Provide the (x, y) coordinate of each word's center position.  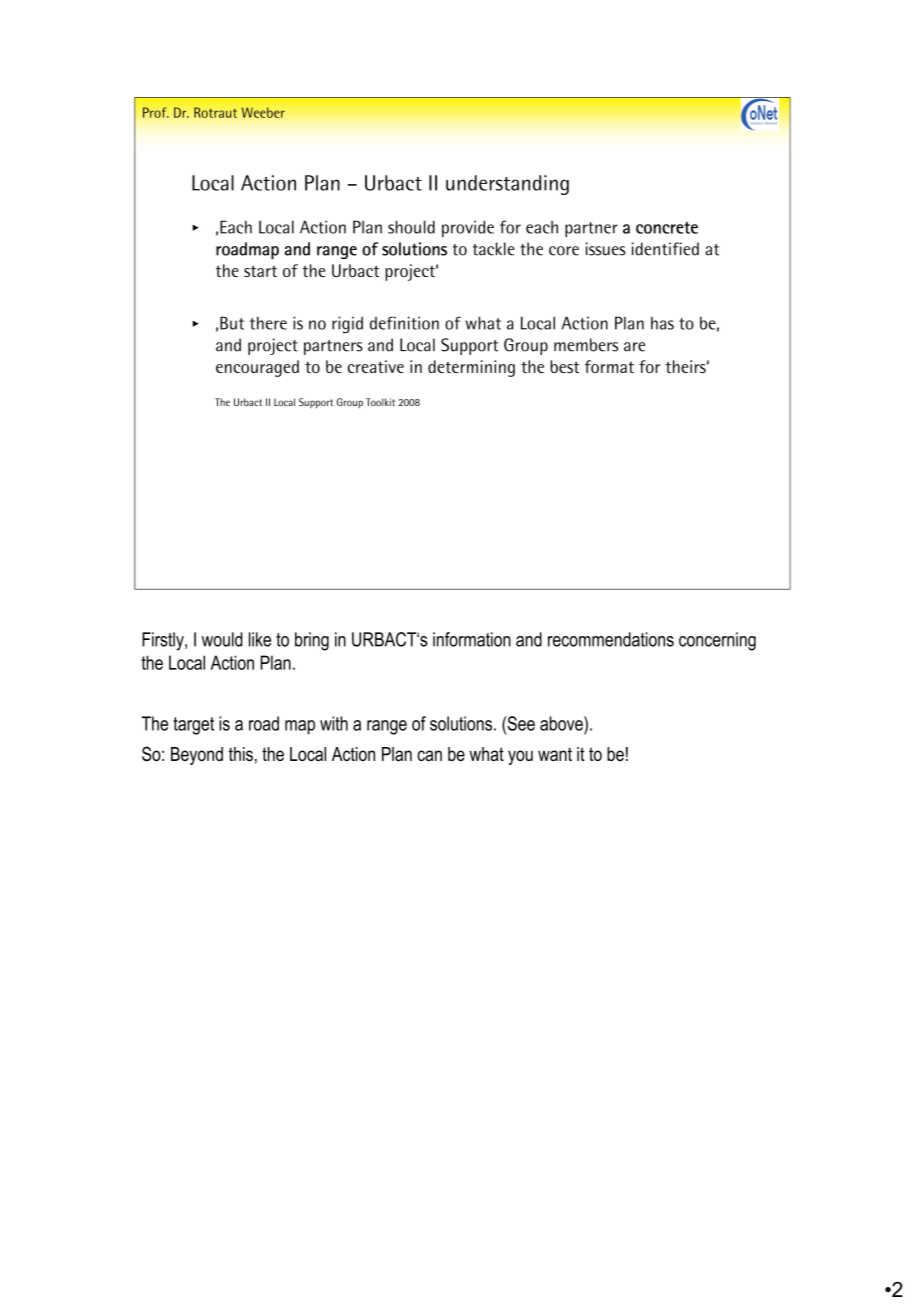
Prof (156, 112)
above (562, 723)
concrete (667, 228)
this (241, 754)
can (429, 755)
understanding (507, 185)
